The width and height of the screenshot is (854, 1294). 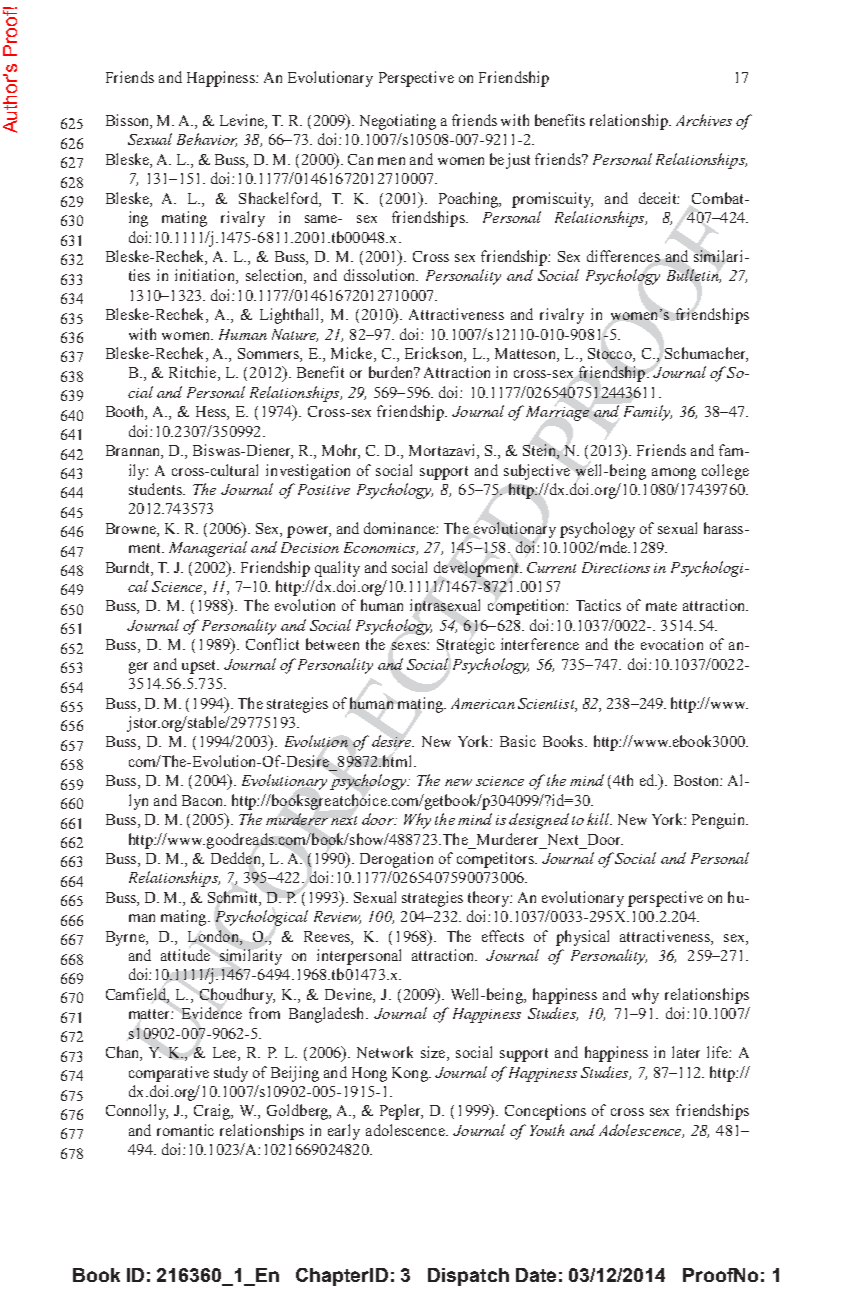 What do you see at coordinates (398, 122) in the screenshot?
I see `Negotiating` at bounding box center [398, 122].
